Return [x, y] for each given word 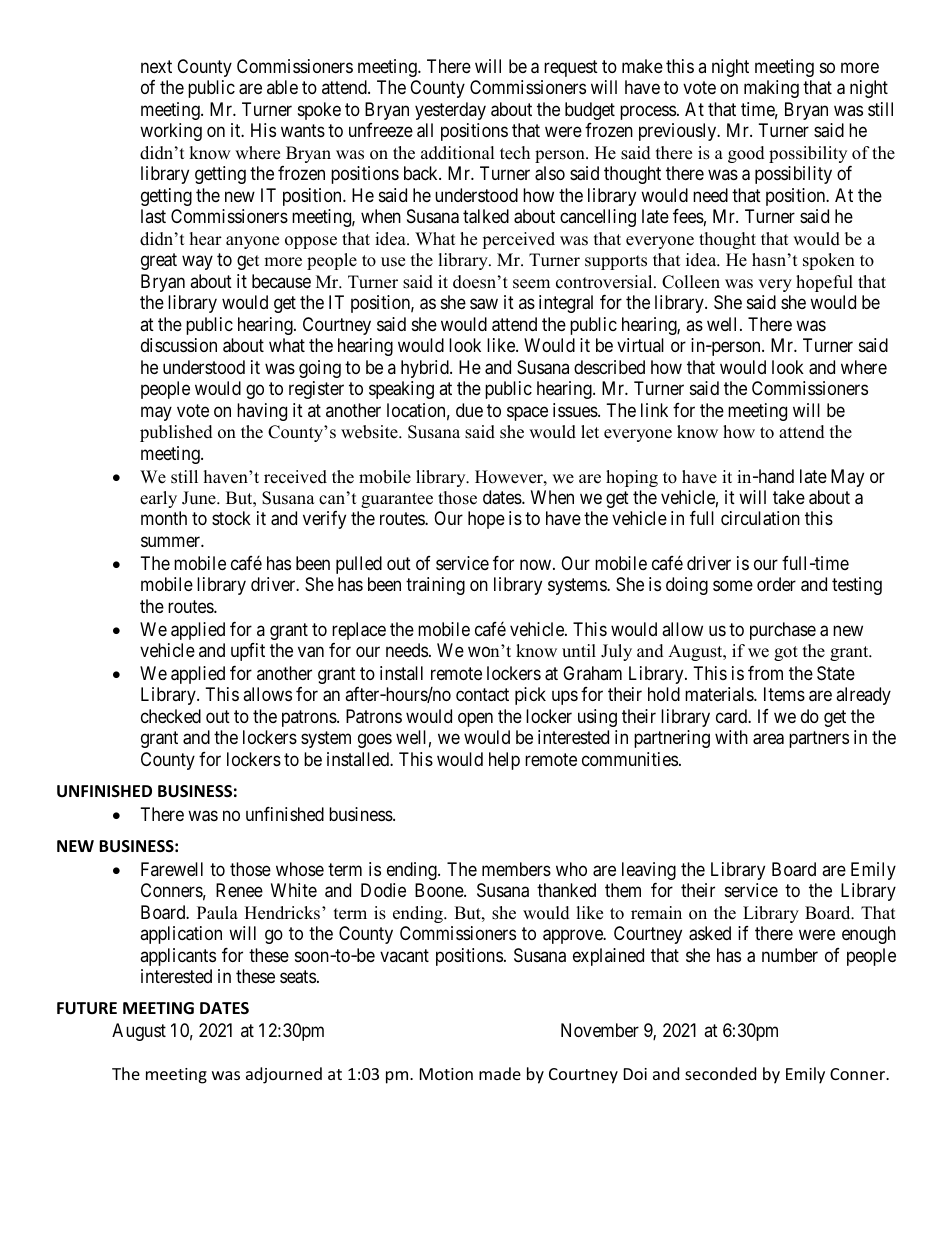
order [776, 584]
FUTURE [87, 1008]
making [771, 89]
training [435, 586]
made [500, 1073]
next [156, 66]
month [164, 518]
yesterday [450, 111]
